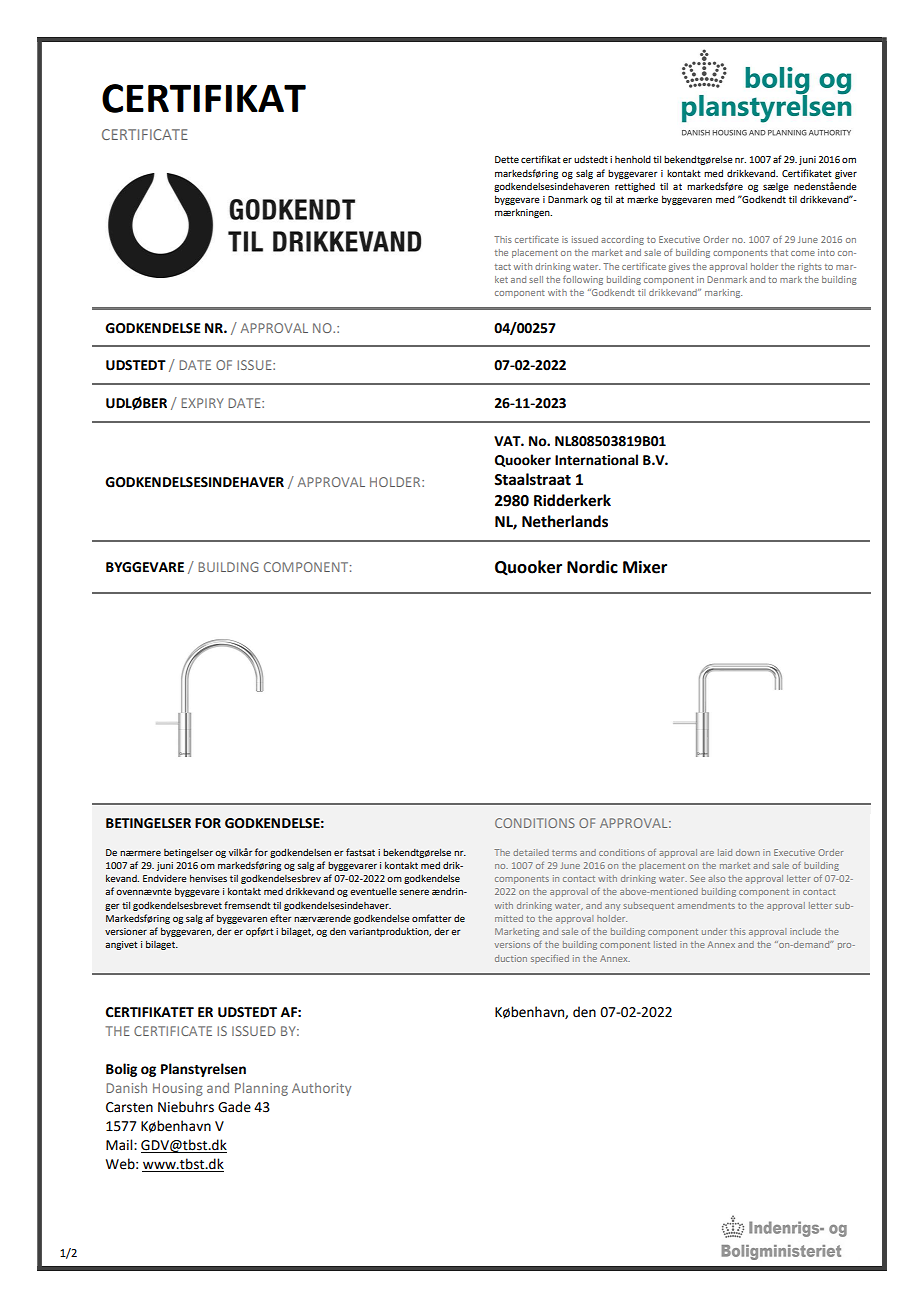 The width and height of the image is (924, 1308). Describe the element at coordinates (202, 403) in the image. I see `EXPIRY` at that location.
